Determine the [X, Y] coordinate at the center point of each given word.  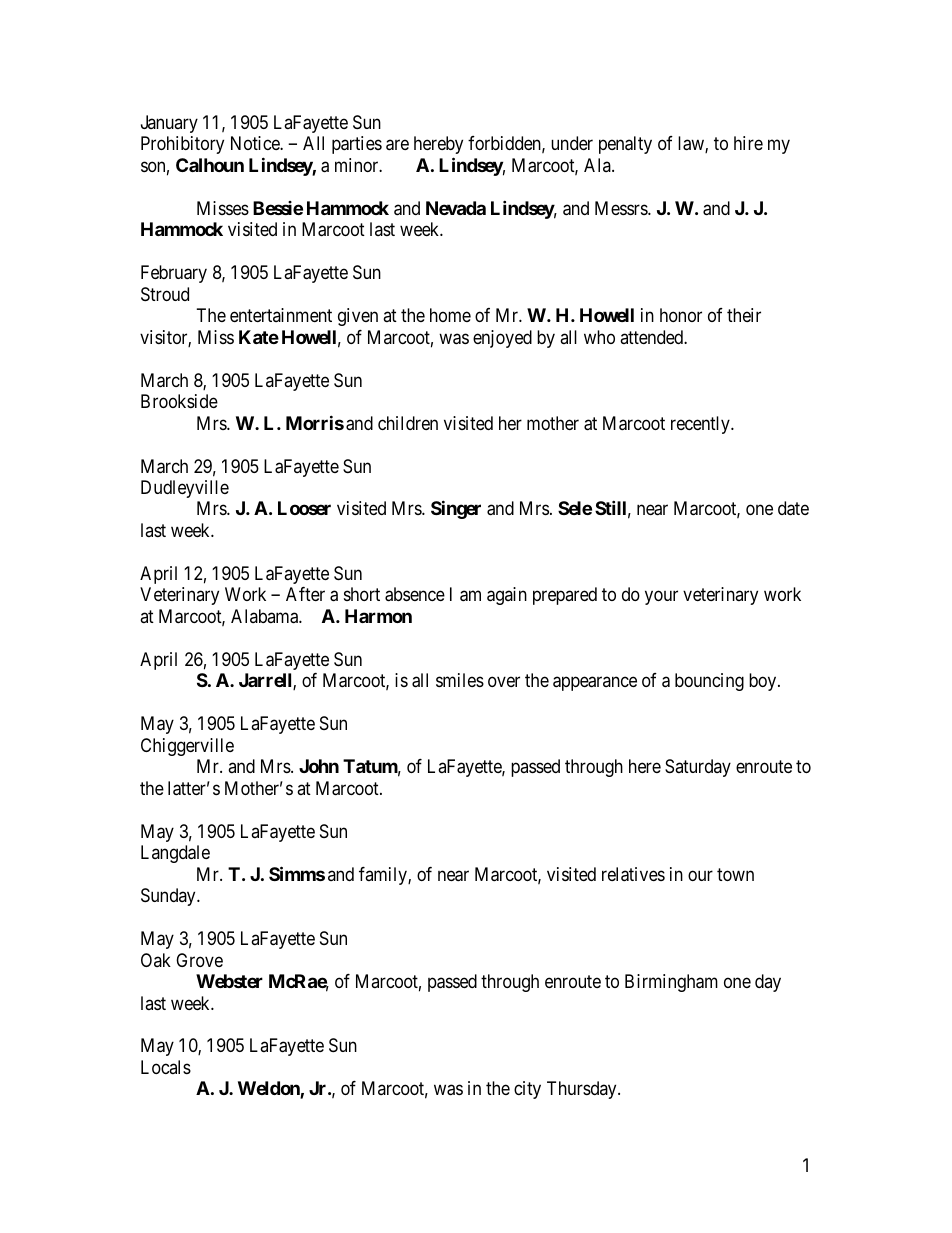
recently [701, 425]
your [661, 598]
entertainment [281, 315]
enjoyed [502, 339]
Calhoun [210, 165]
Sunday [169, 897]
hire [748, 143]
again [507, 596]
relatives [633, 874]
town [735, 874]
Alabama [265, 616]
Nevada [456, 208]
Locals [166, 1067]
